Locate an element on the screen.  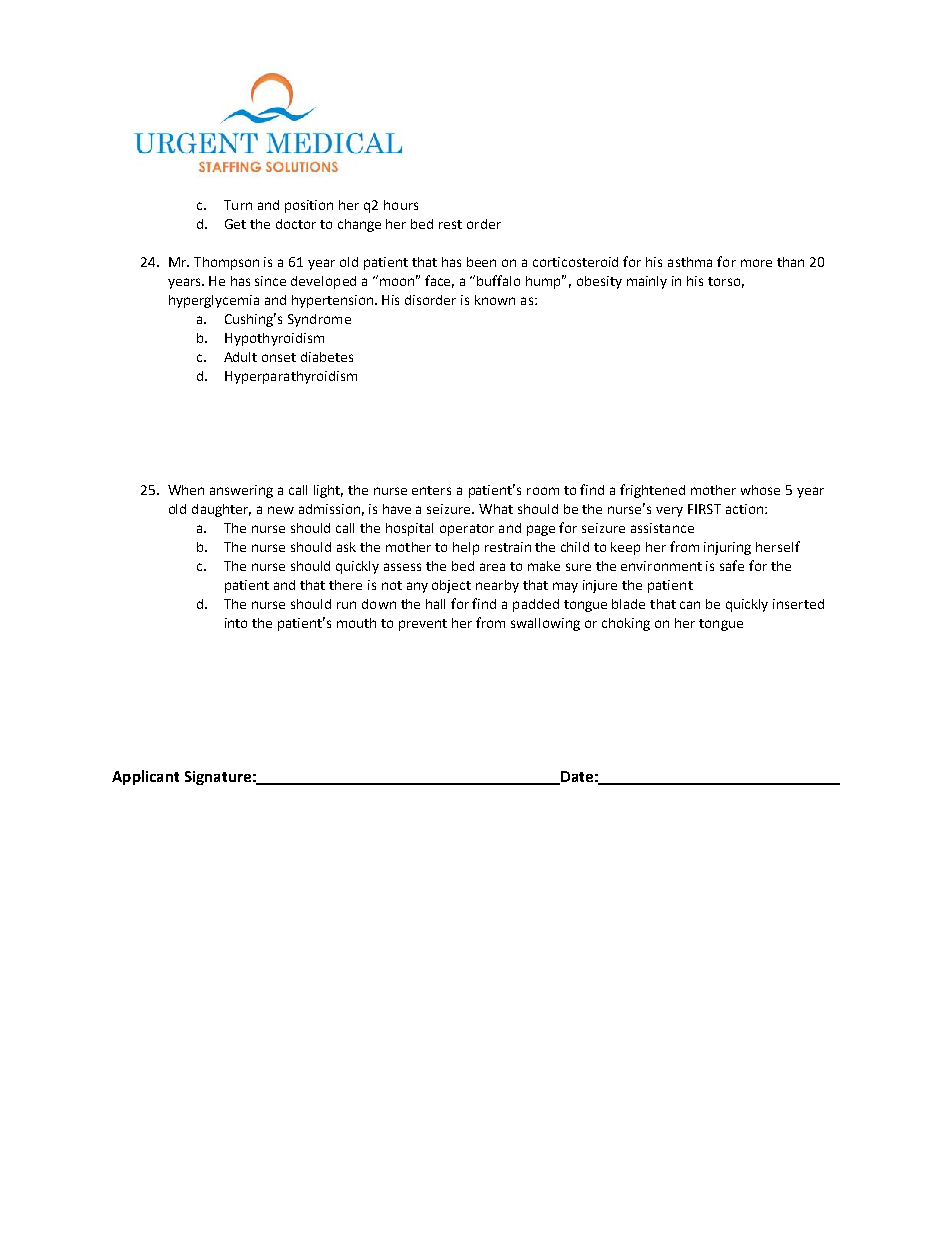
Get is located at coordinates (235, 224).
